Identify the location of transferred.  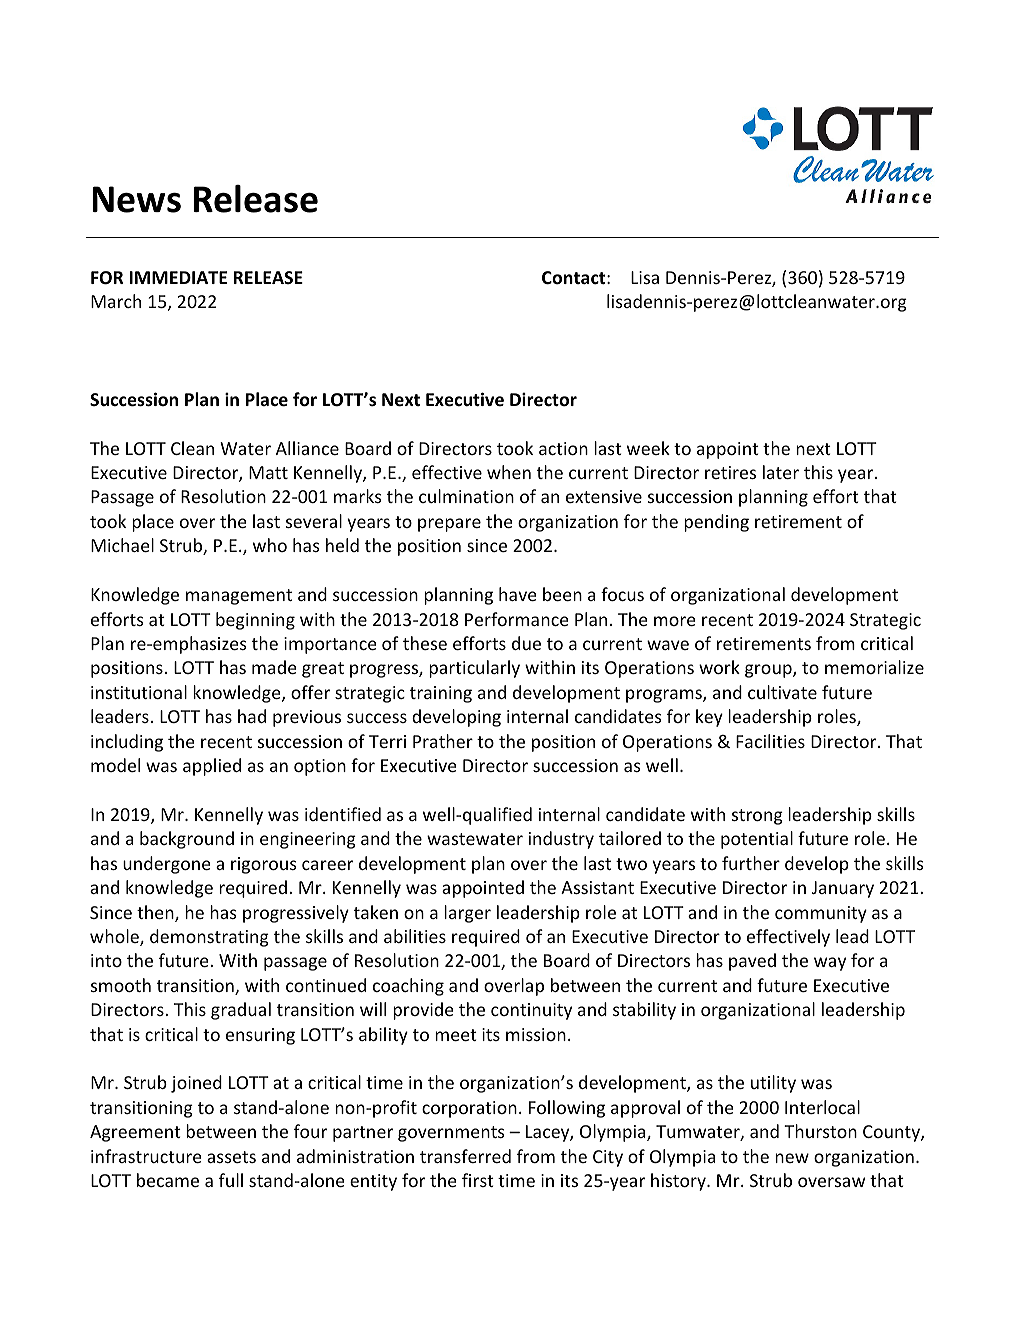
(465, 1156).
